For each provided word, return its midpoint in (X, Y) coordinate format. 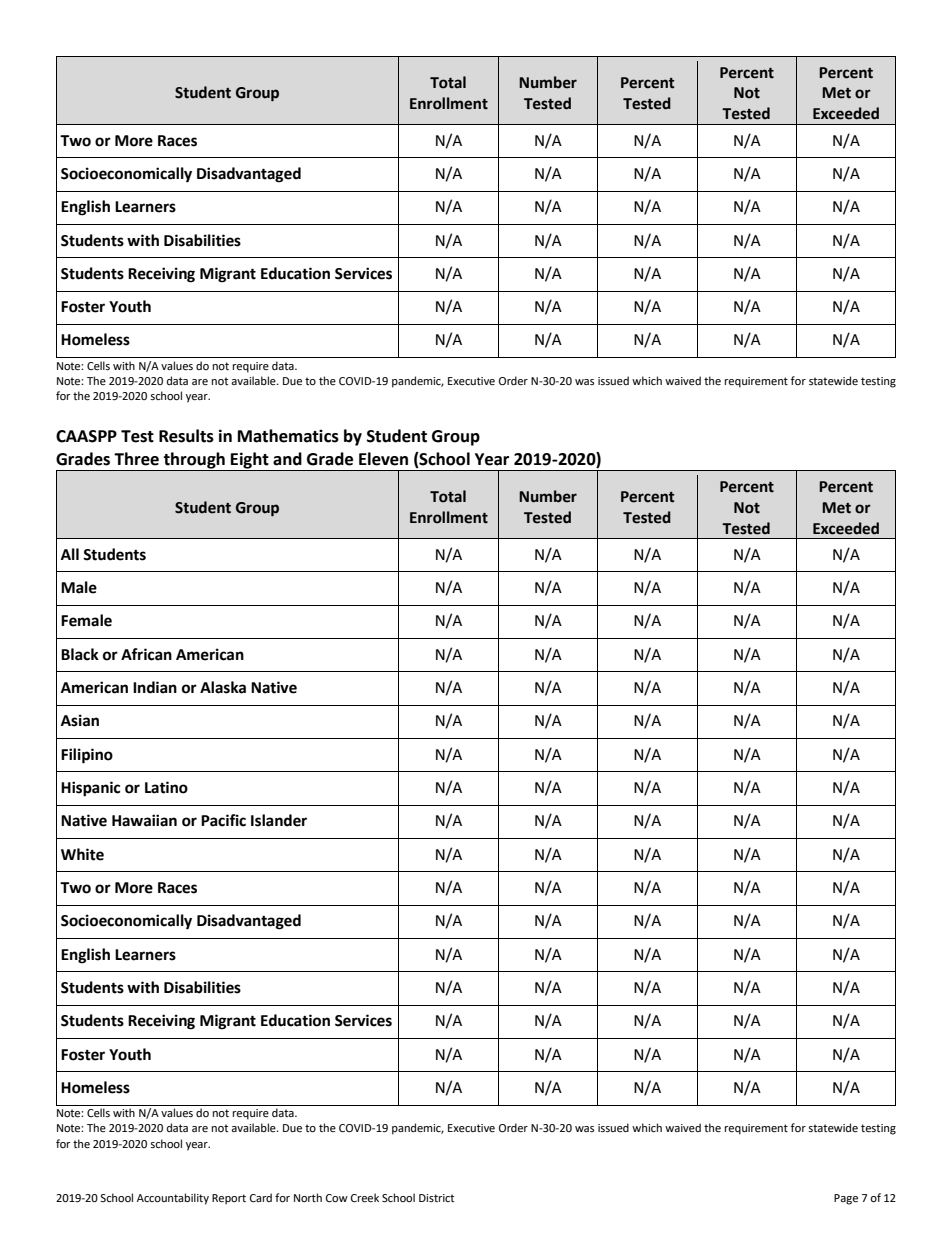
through (194, 461)
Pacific (223, 820)
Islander (279, 820)
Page (846, 1199)
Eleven (383, 459)
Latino (166, 787)
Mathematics (288, 436)
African (146, 654)
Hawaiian (144, 820)
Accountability (173, 1199)
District (436, 1198)
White (82, 854)
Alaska (223, 687)
